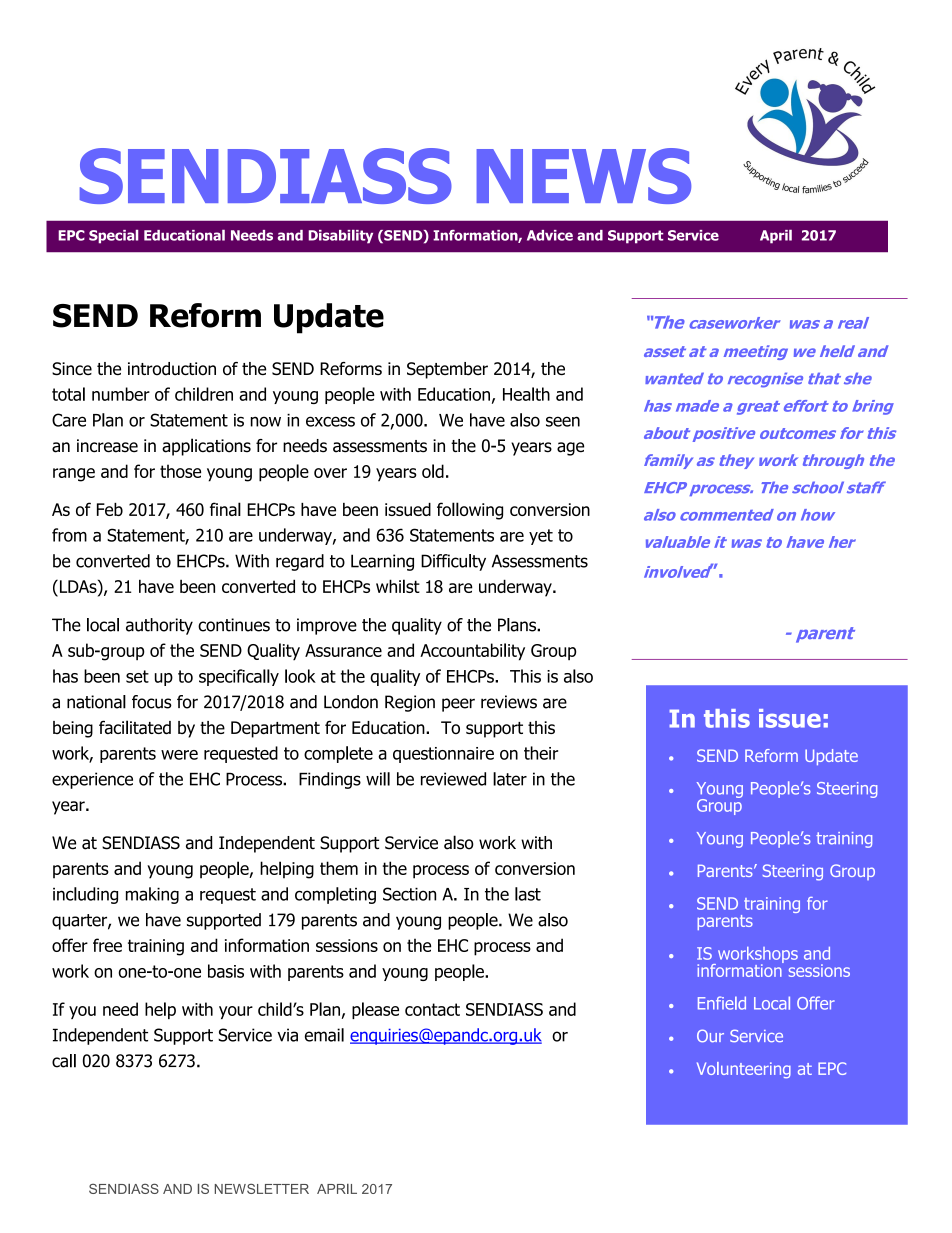  What do you see at coordinates (570, 449) in the screenshot?
I see `age` at bounding box center [570, 449].
